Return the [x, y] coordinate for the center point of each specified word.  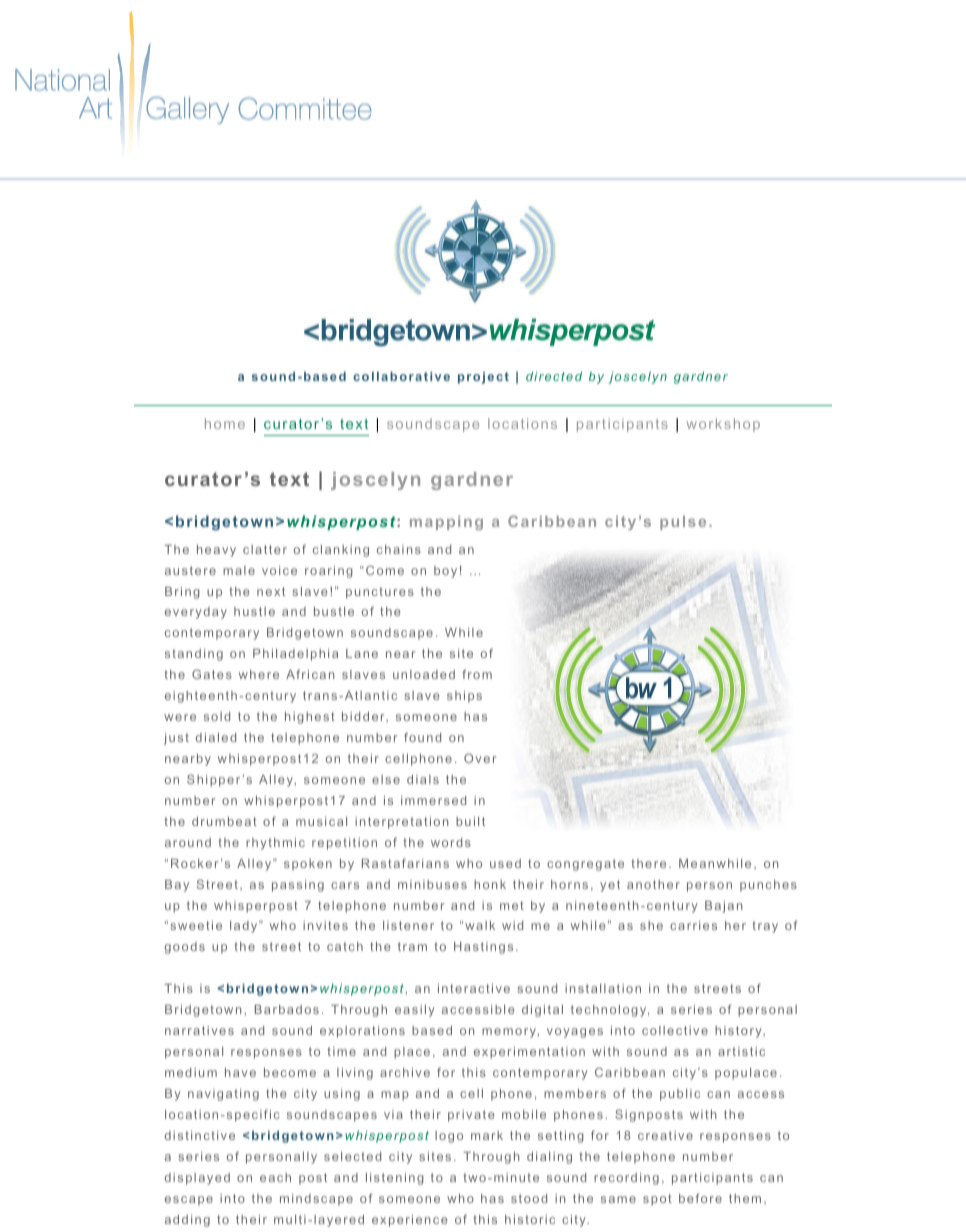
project [483, 378]
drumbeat [224, 821]
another [653, 884]
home [225, 423]
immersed [433, 800]
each [275, 1177]
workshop [723, 425]
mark [487, 1135]
